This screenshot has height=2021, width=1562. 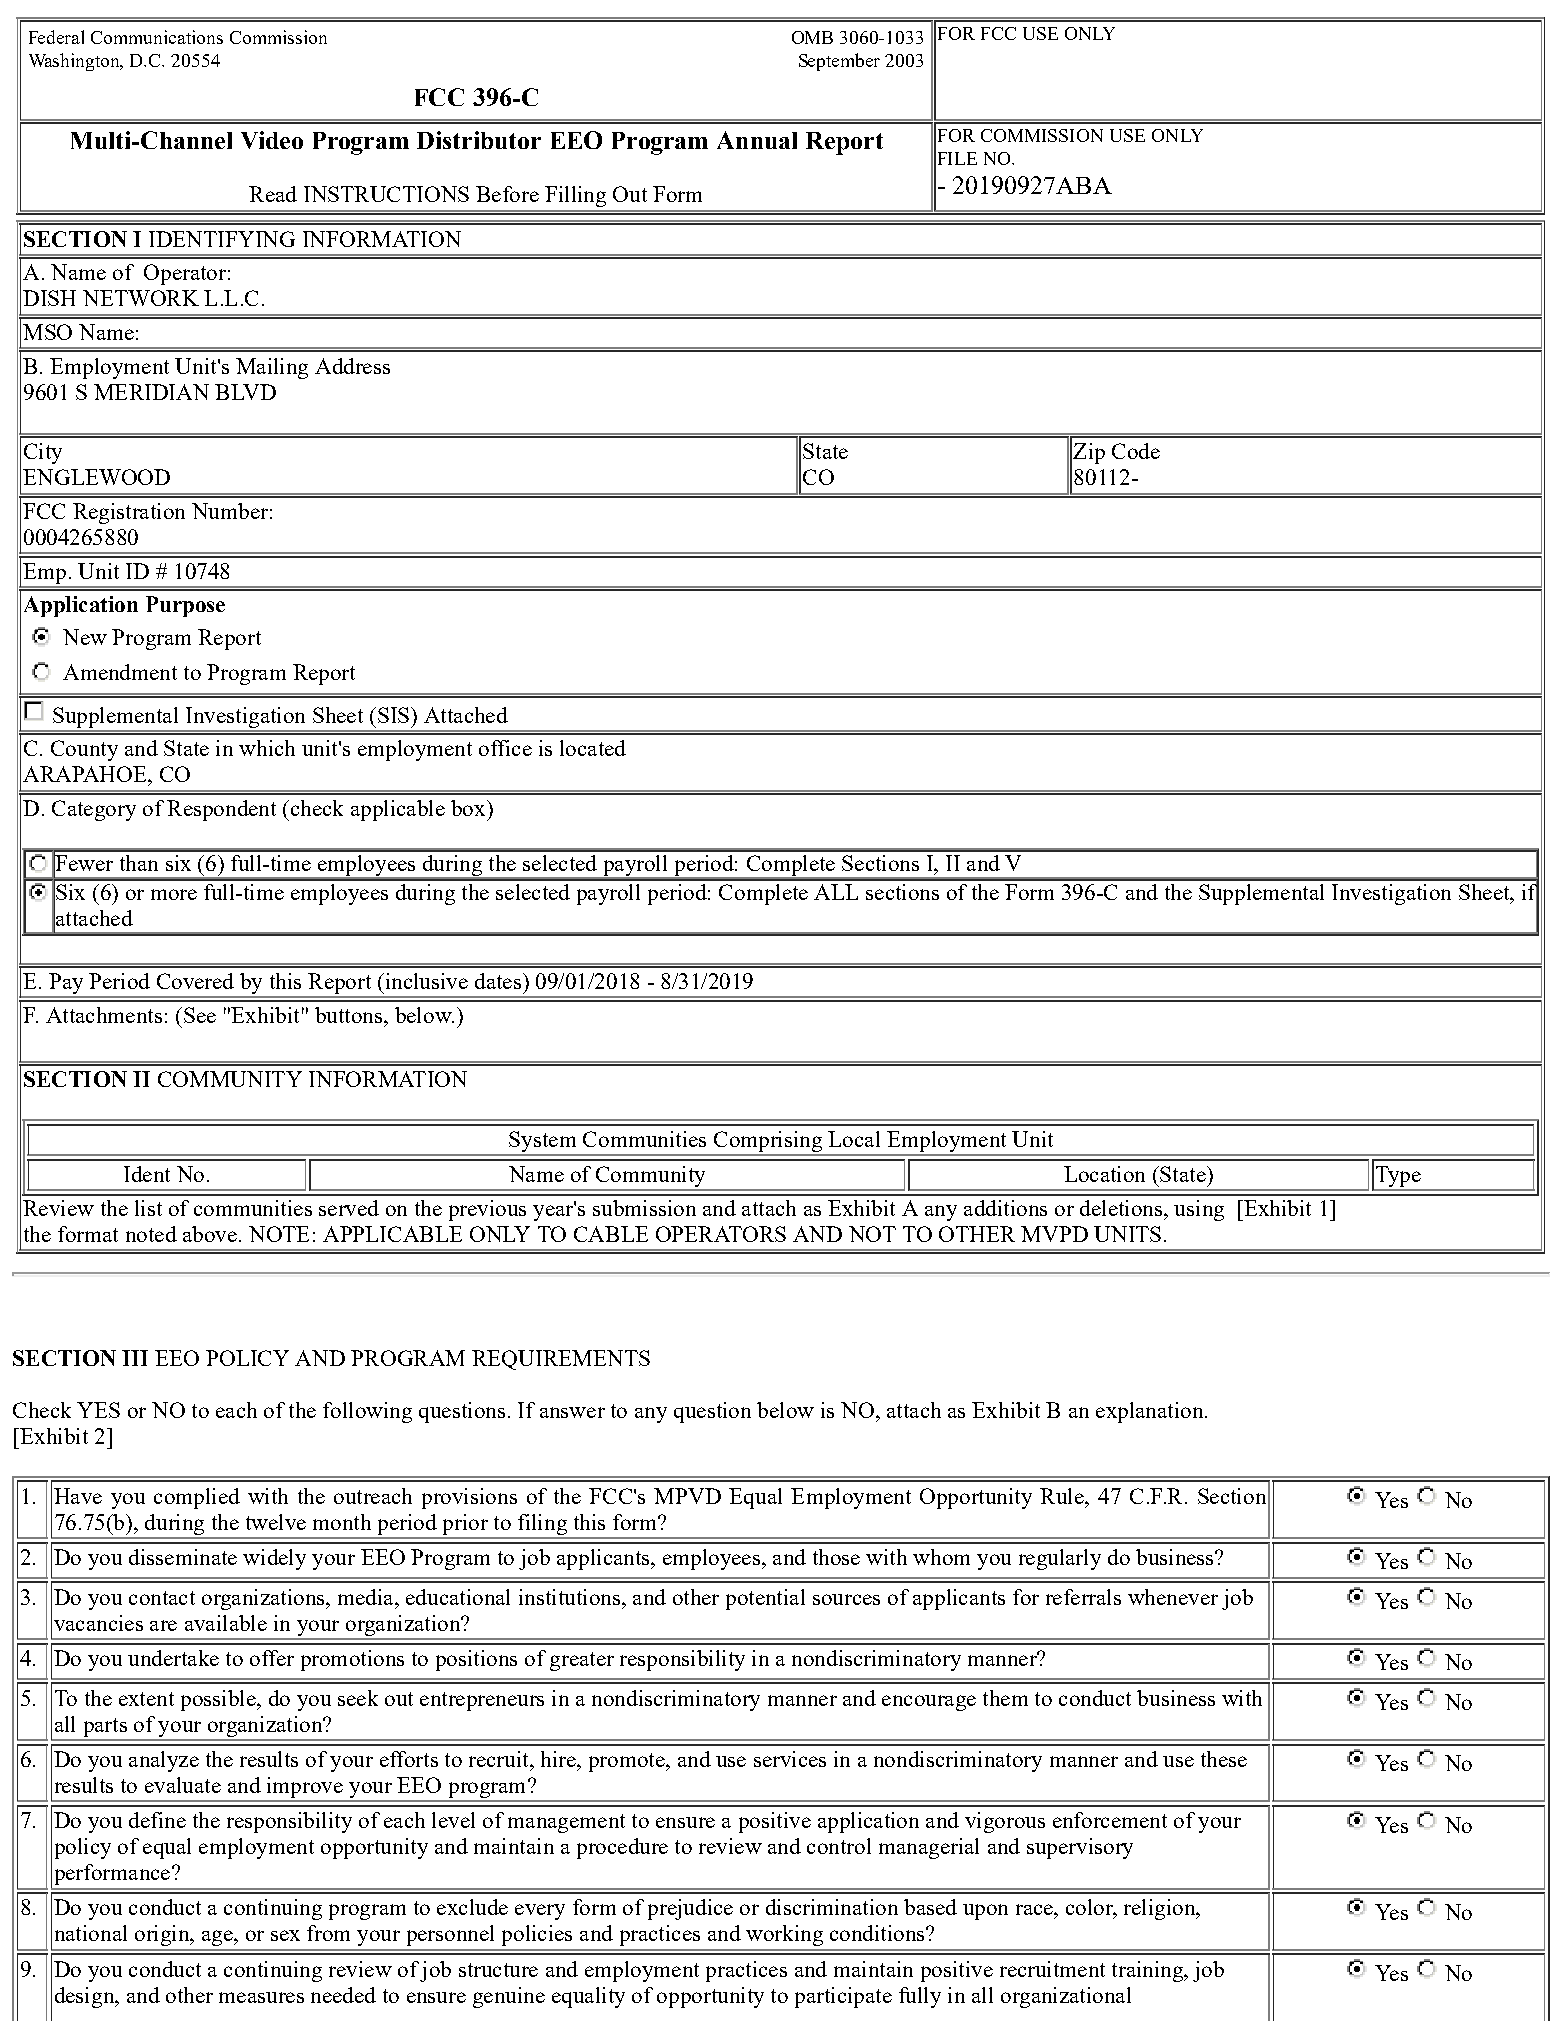 I want to click on Communications, so click(x=157, y=37).
